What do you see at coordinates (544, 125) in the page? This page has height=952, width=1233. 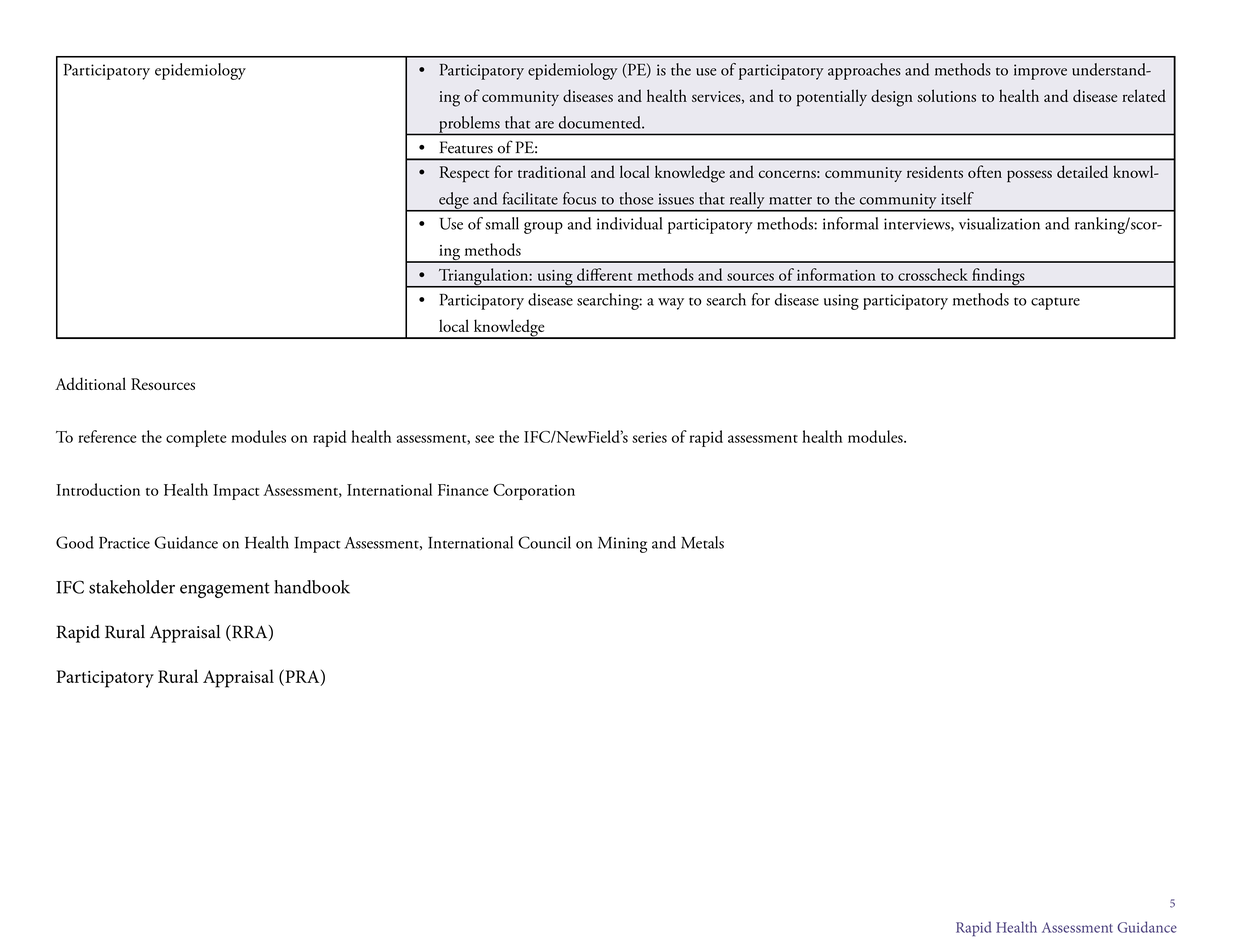 I see `are` at bounding box center [544, 125].
